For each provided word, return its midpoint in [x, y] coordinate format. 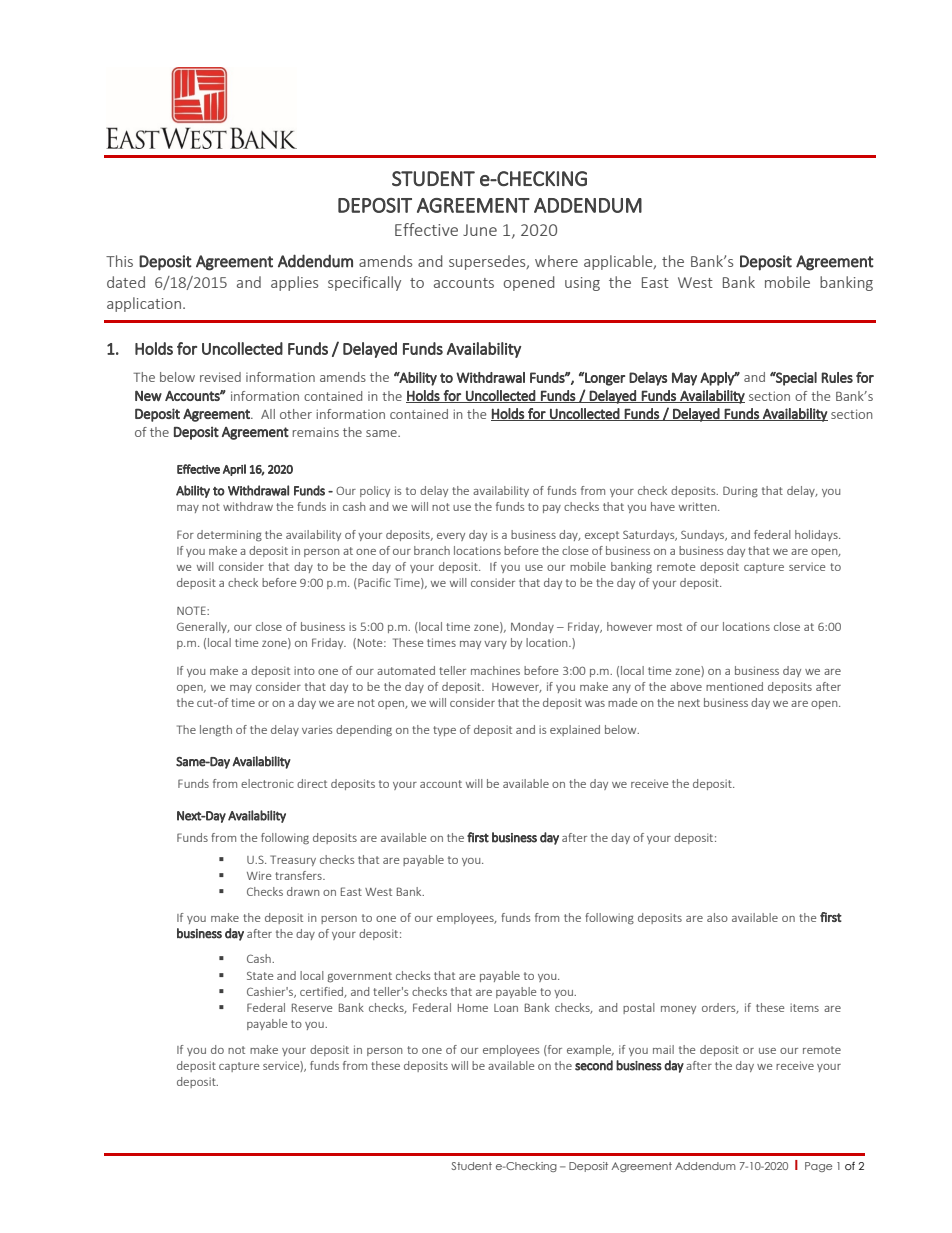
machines [495, 670]
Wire [259, 875]
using [582, 284]
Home [473, 1008]
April [234, 470]
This [119, 261]
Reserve [312, 1007]
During [740, 492]
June [480, 230]
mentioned [734, 686]
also [717, 917]
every [451, 537]
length [216, 731]
